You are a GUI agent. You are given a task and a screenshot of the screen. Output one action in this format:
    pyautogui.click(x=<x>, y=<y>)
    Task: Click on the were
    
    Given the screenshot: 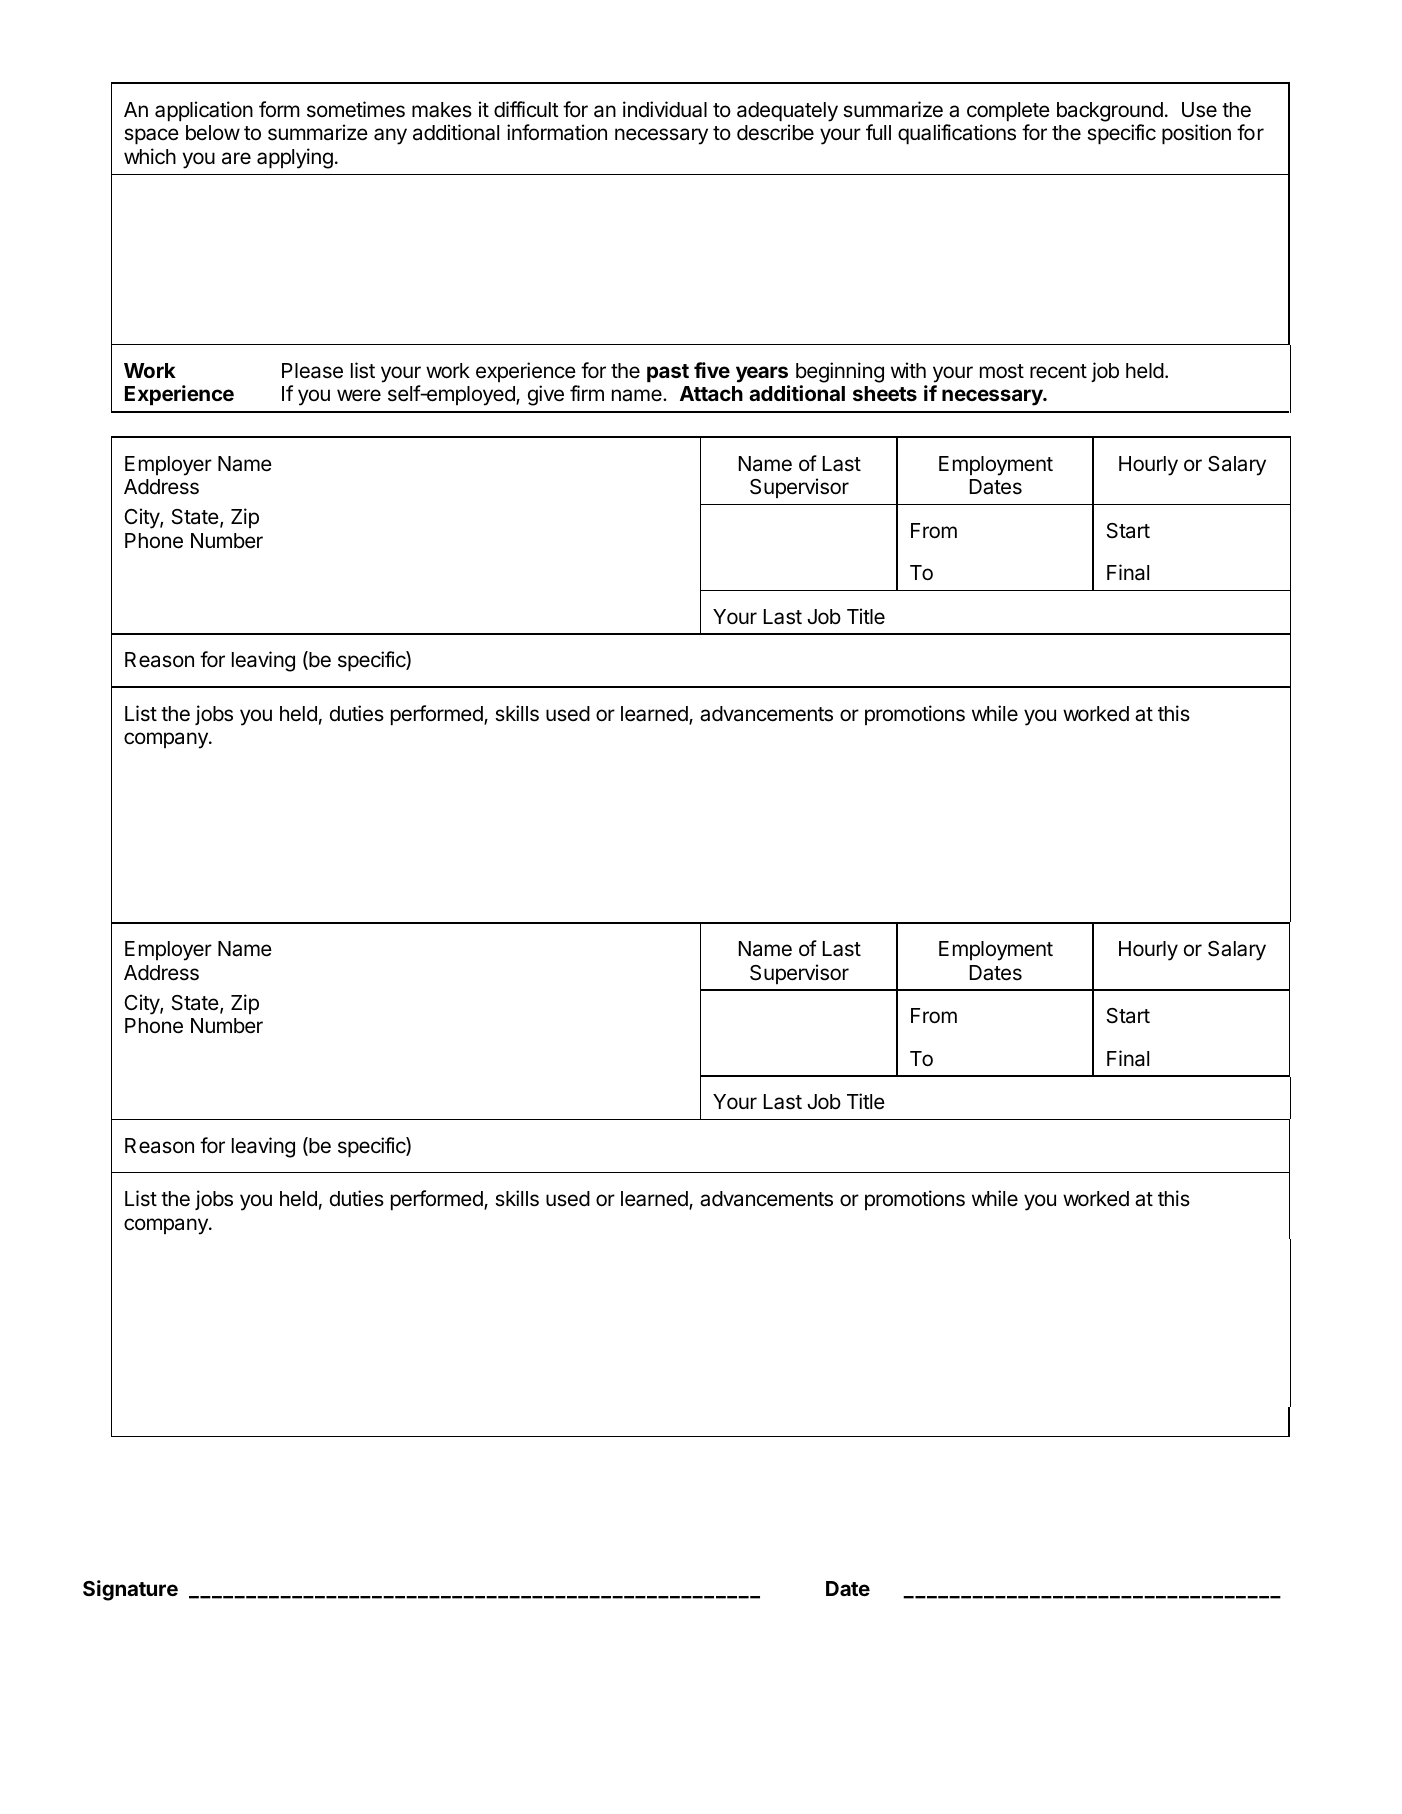 What is the action you would take?
    pyautogui.click(x=359, y=395)
